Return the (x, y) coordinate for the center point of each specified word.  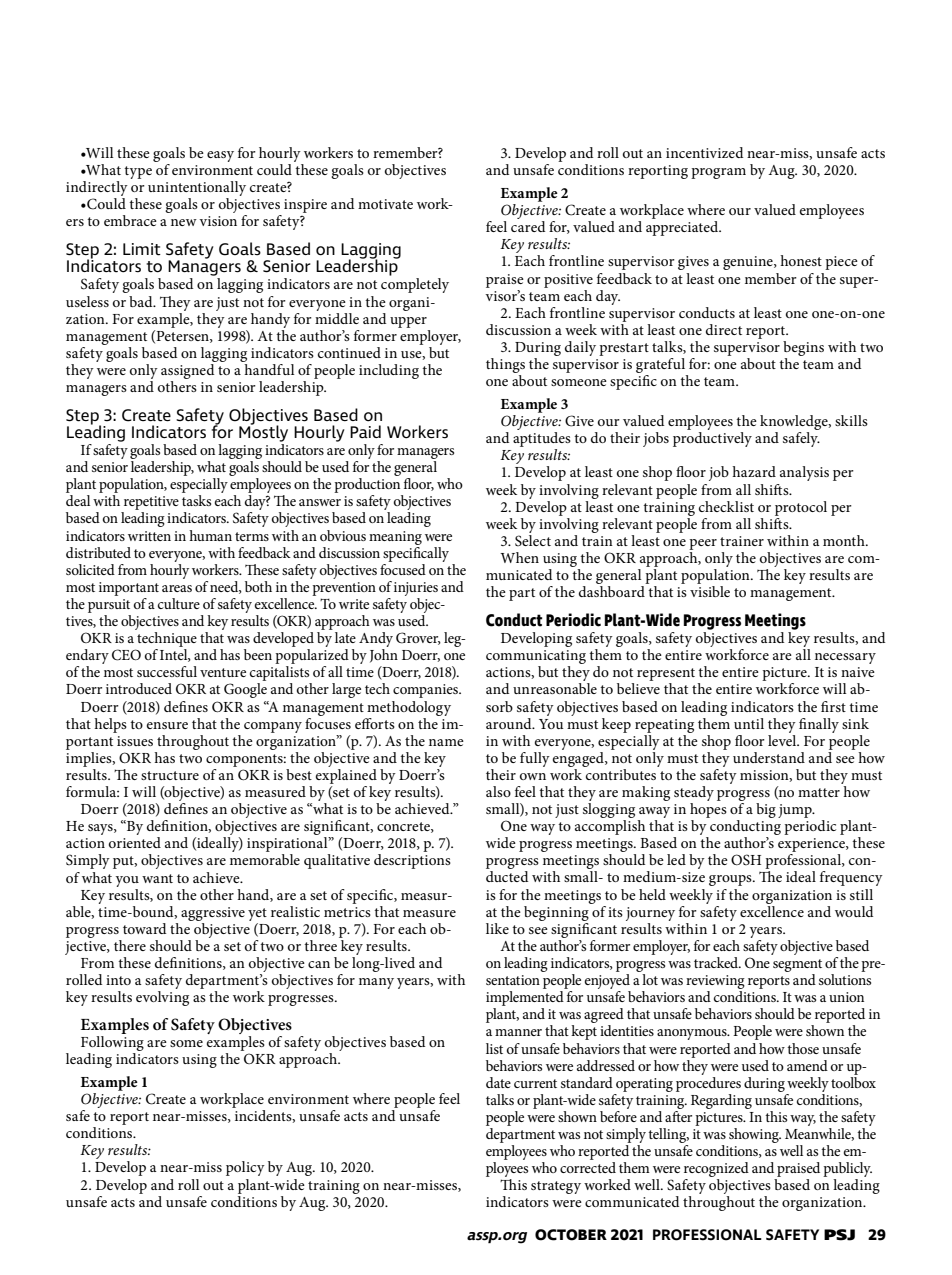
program (718, 173)
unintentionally (197, 190)
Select (533, 539)
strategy (556, 1187)
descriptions (412, 861)
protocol (801, 508)
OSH (746, 860)
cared (528, 226)
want (157, 878)
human (210, 535)
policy (245, 1168)
